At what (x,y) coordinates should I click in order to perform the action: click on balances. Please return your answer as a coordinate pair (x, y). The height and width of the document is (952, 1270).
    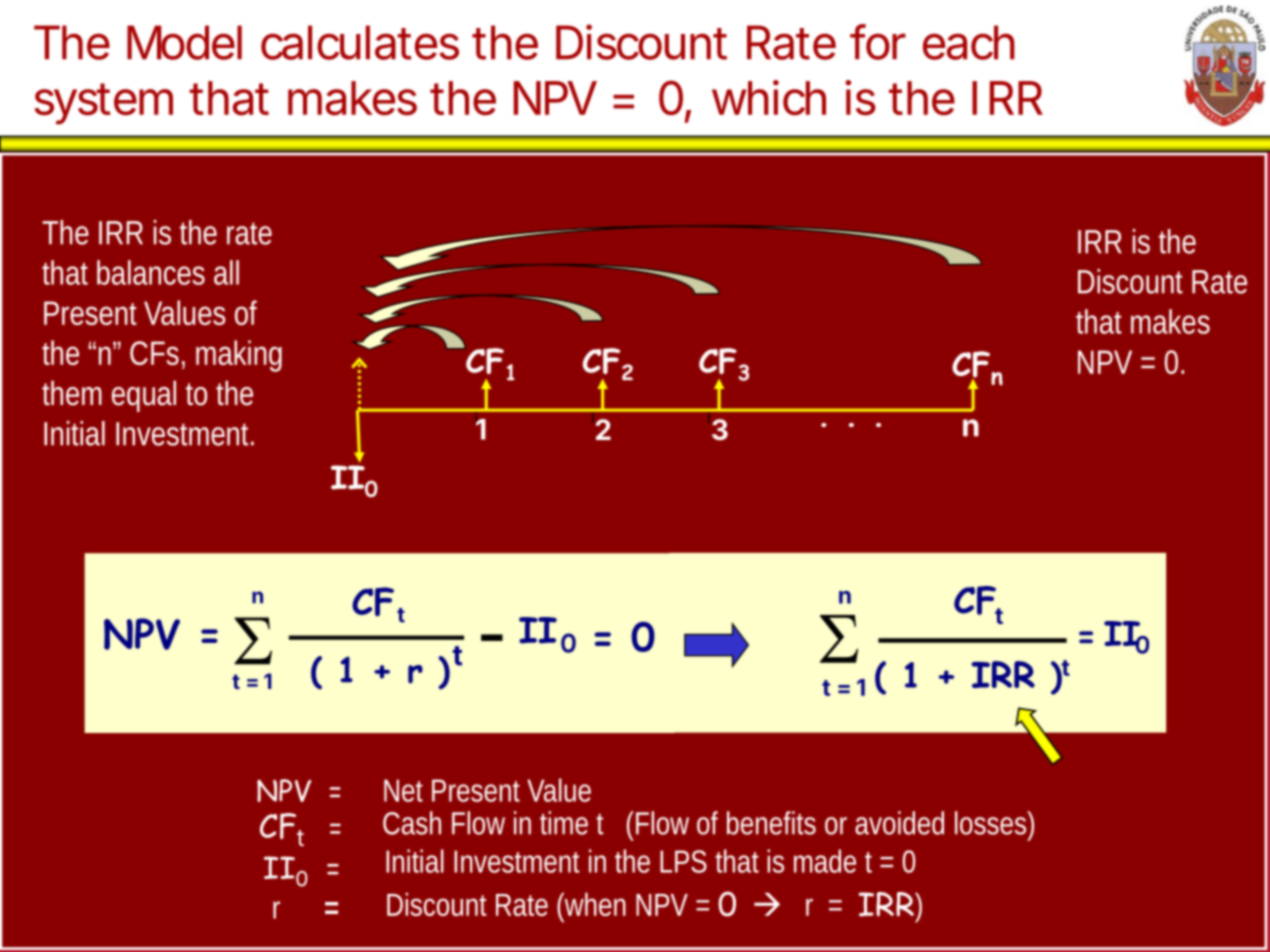
    Looking at the image, I should click on (151, 272).
